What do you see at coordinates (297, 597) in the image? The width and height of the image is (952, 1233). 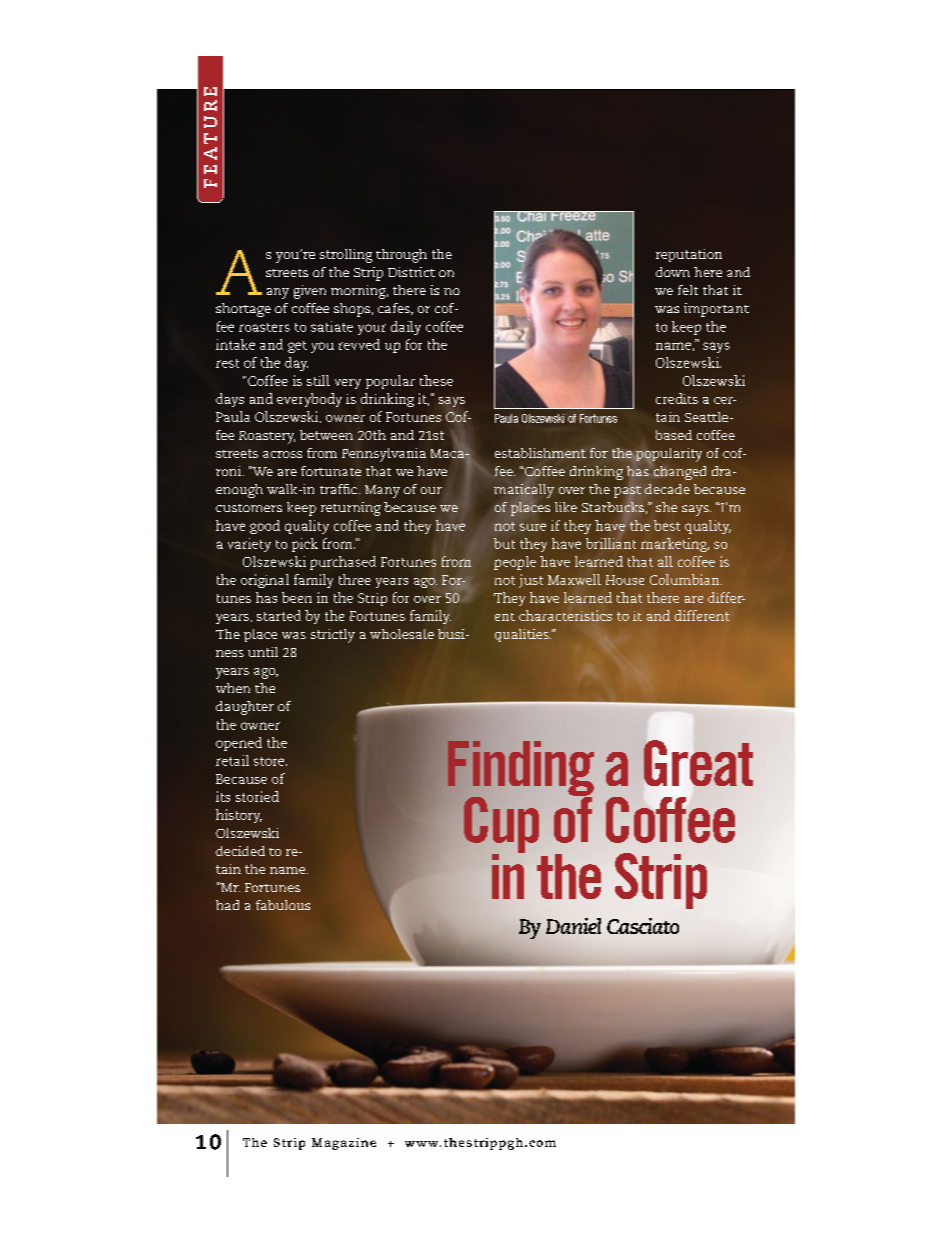 I see `been` at bounding box center [297, 597].
